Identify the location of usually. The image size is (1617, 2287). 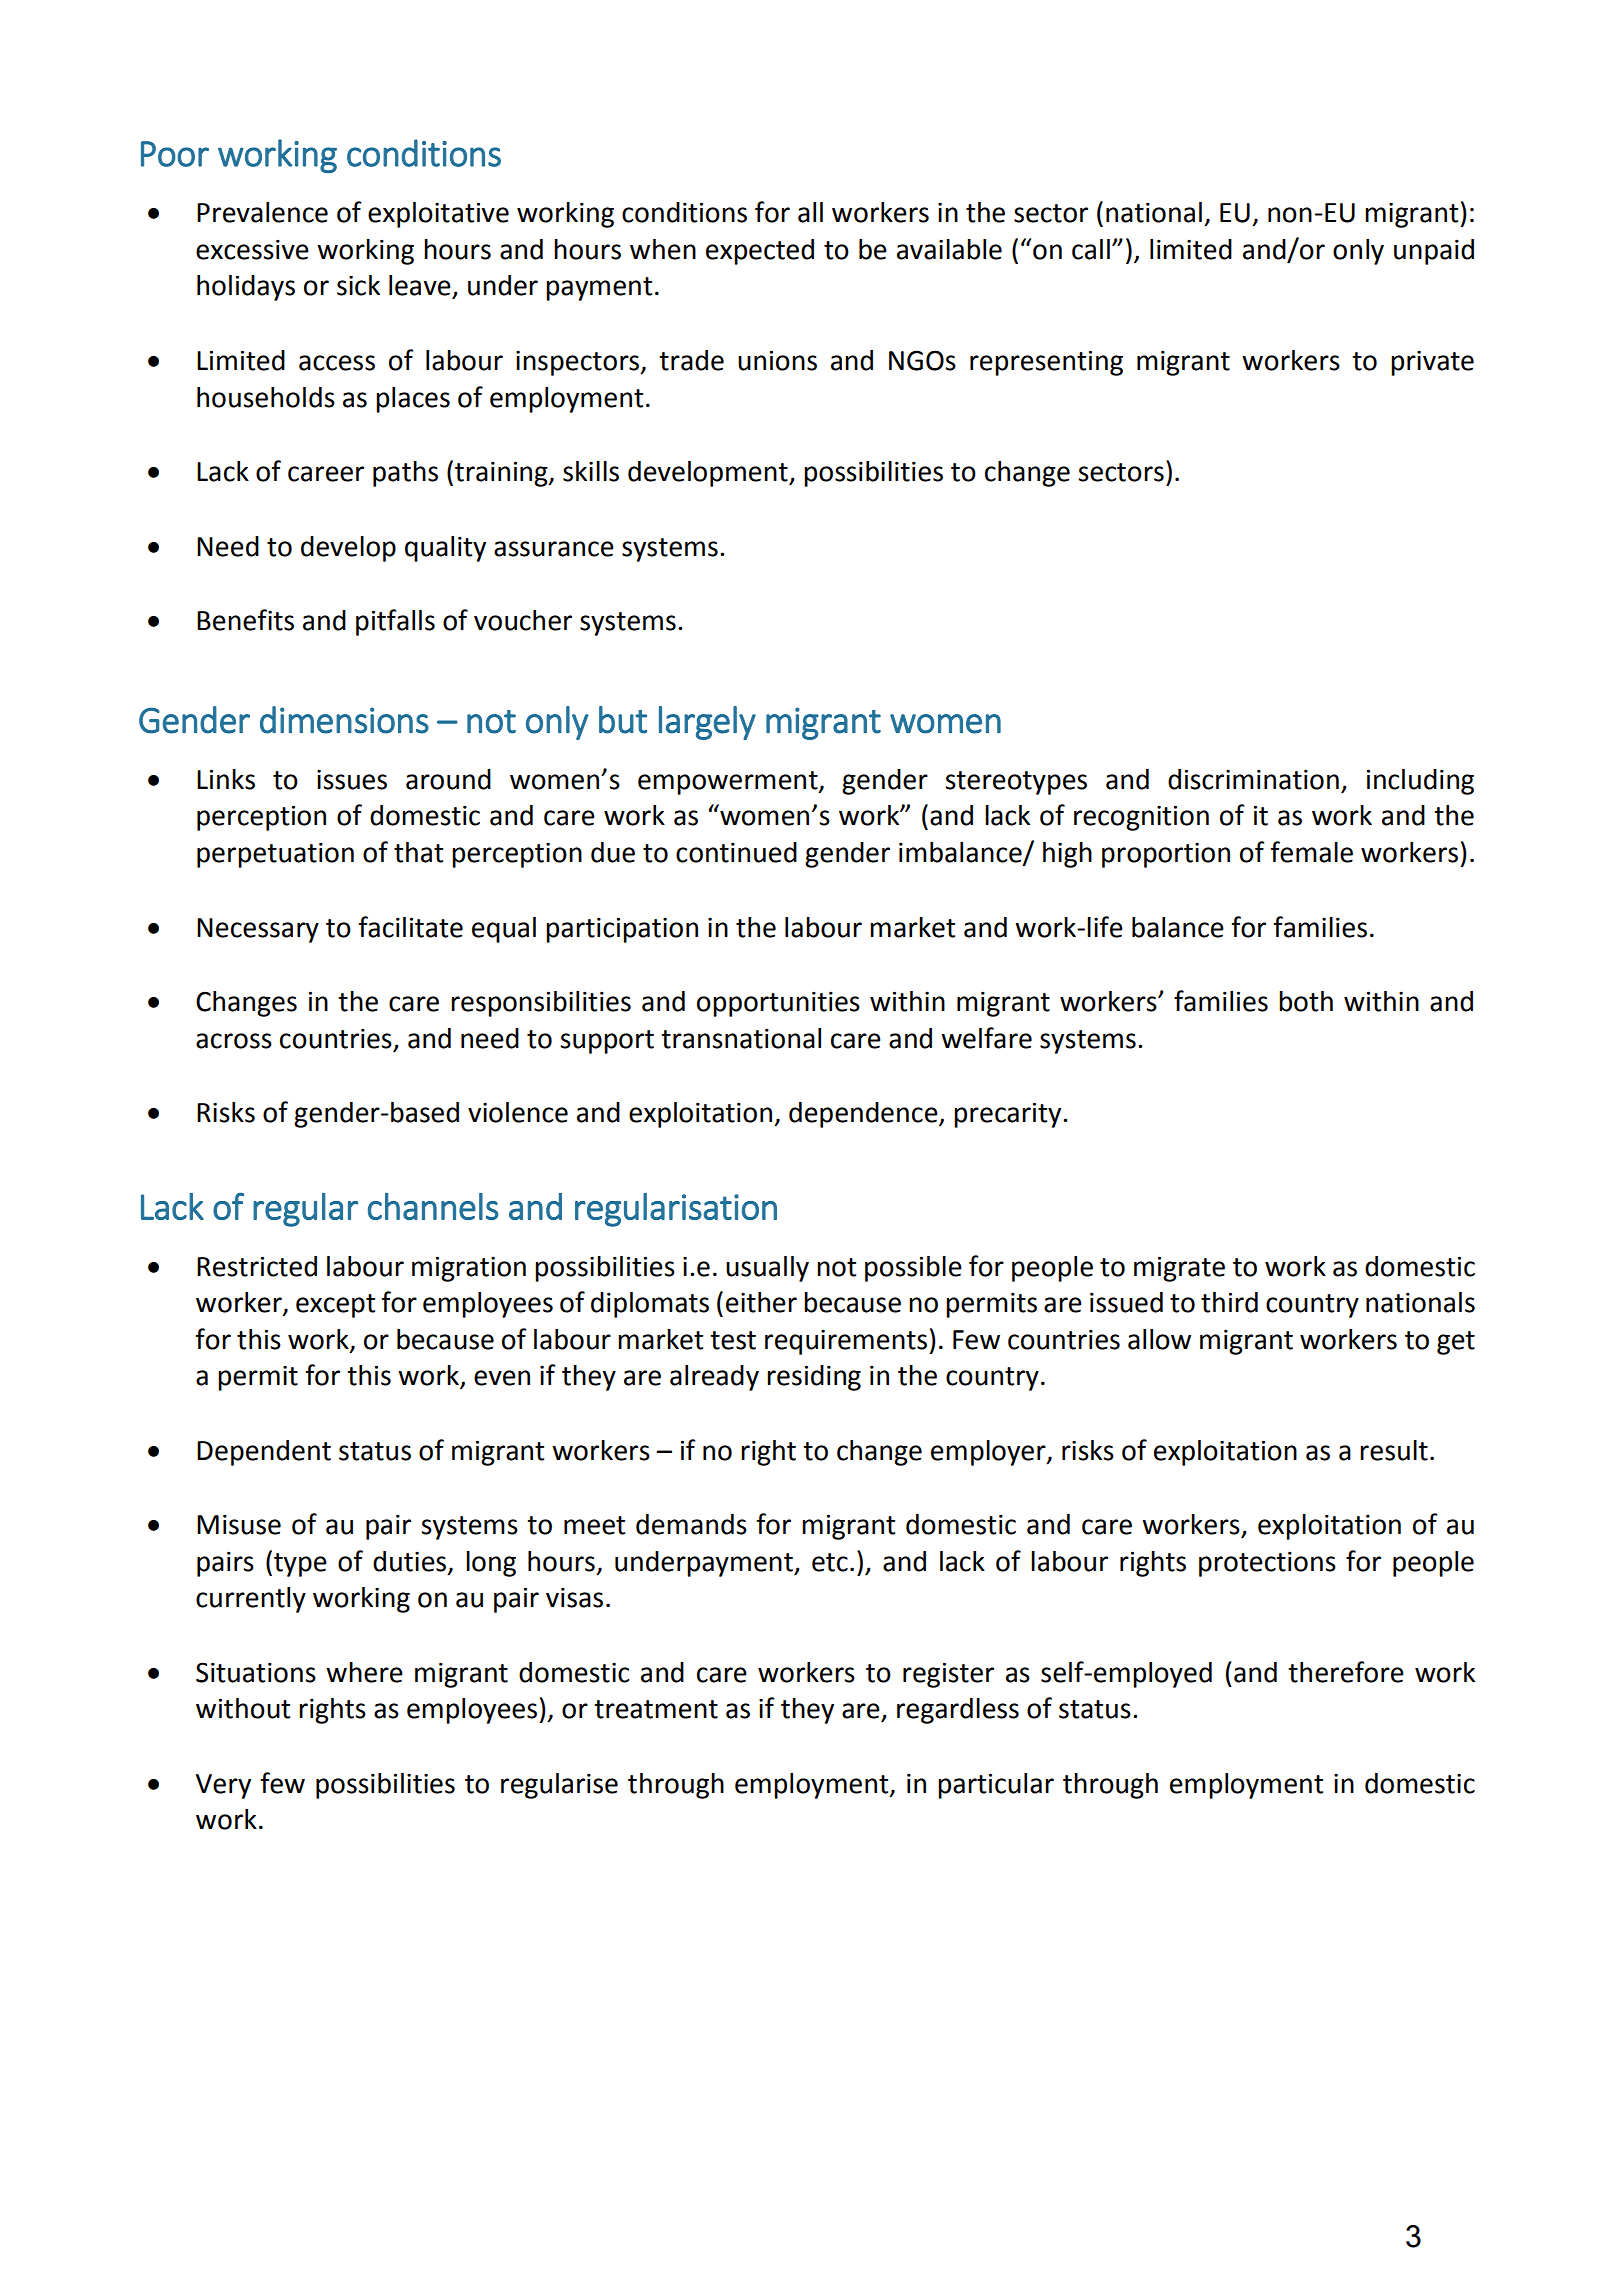
(767, 1269).
